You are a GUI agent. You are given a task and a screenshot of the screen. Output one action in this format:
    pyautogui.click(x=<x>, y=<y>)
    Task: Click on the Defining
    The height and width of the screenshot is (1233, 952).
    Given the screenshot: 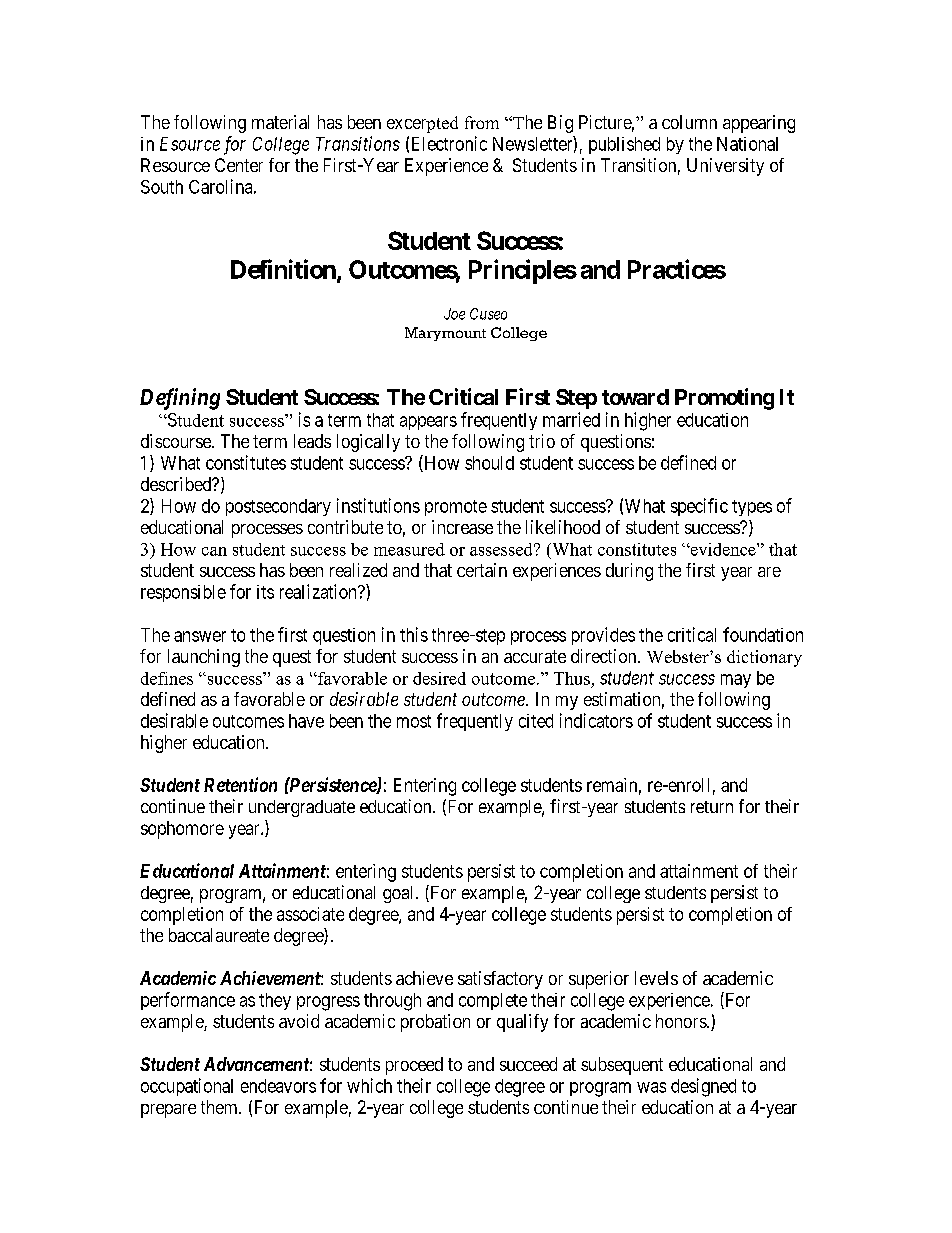 What is the action you would take?
    pyautogui.click(x=180, y=399)
